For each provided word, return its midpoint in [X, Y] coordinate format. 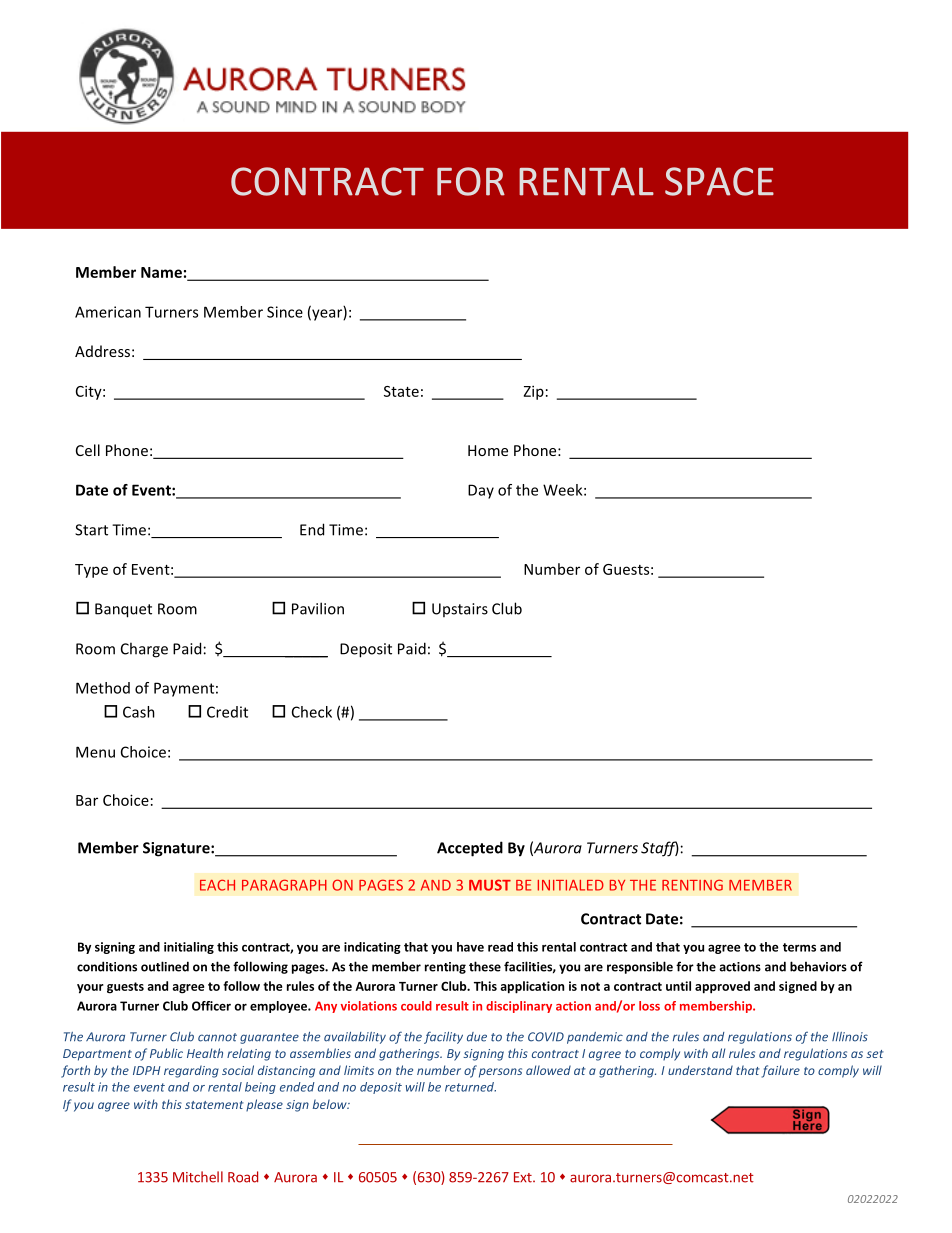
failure [781, 1071]
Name [161, 272]
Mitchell [198, 1177]
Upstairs [460, 610]
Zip [534, 392]
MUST [490, 885]
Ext [524, 1177]
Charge [144, 650]
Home [488, 450]
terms [799, 947]
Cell [88, 450]
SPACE [719, 181]
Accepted [470, 849]
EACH [217, 885]
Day [481, 491]
